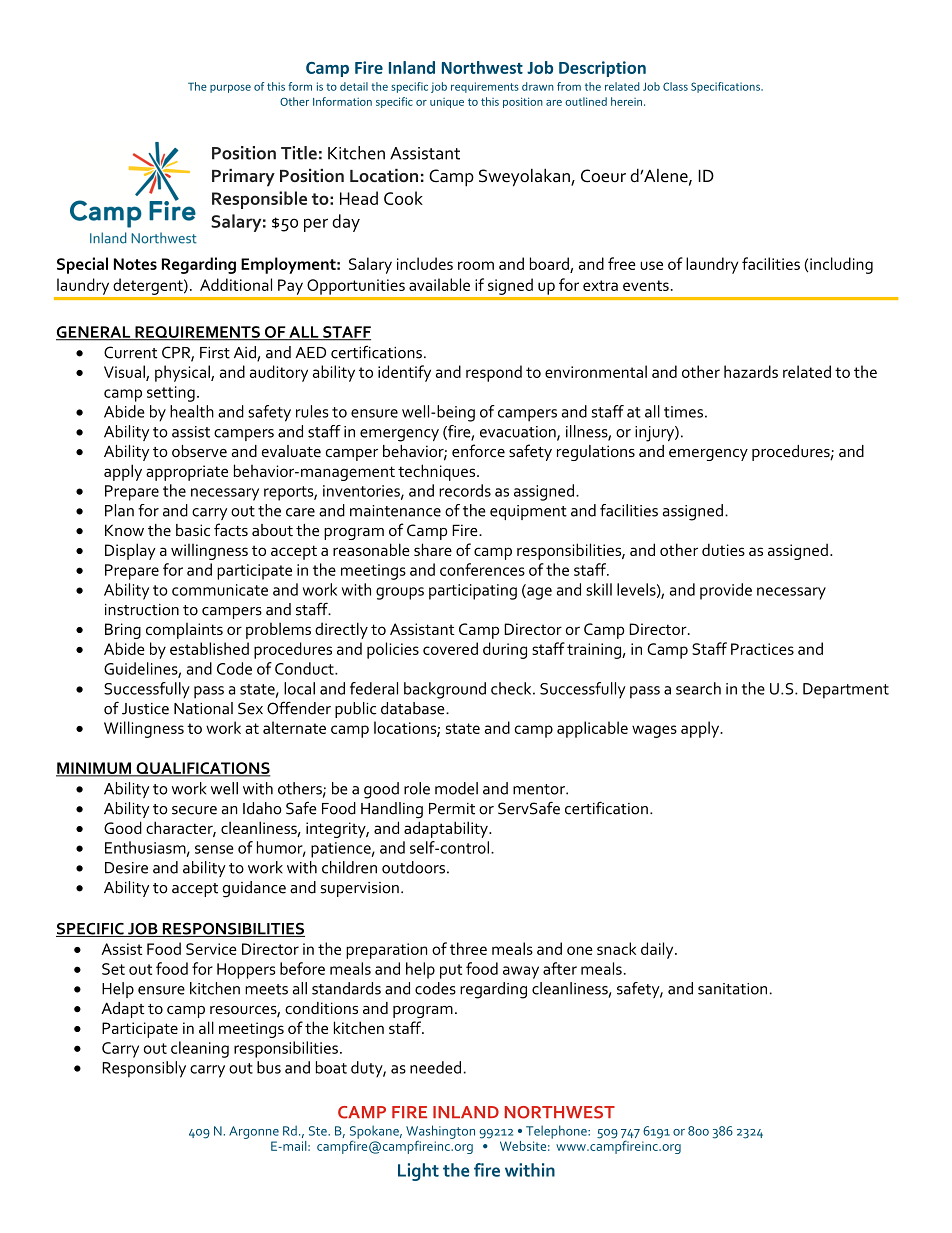 The image size is (952, 1233). I want to click on Washington, so click(440, 1133).
